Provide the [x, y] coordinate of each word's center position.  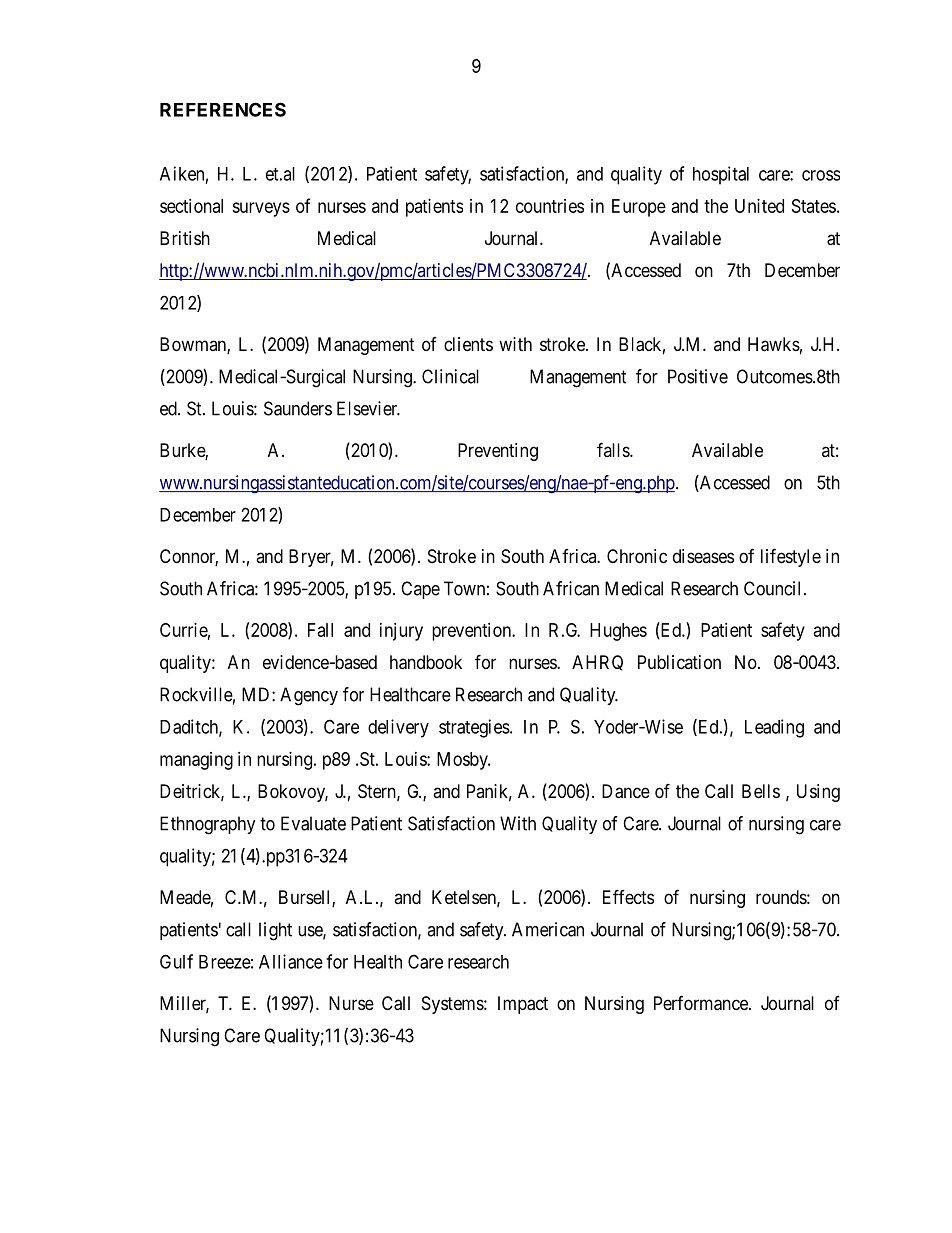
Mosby [463, 761]
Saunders [298, 408]
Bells [761, 791]
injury [401, 632]
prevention [472, 632]
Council [772, 588]
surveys [261, 209]
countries [550, 206]
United [759, 206]
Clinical [450, 376]
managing [196, 761]
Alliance [291, 961]
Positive [698, 376]
